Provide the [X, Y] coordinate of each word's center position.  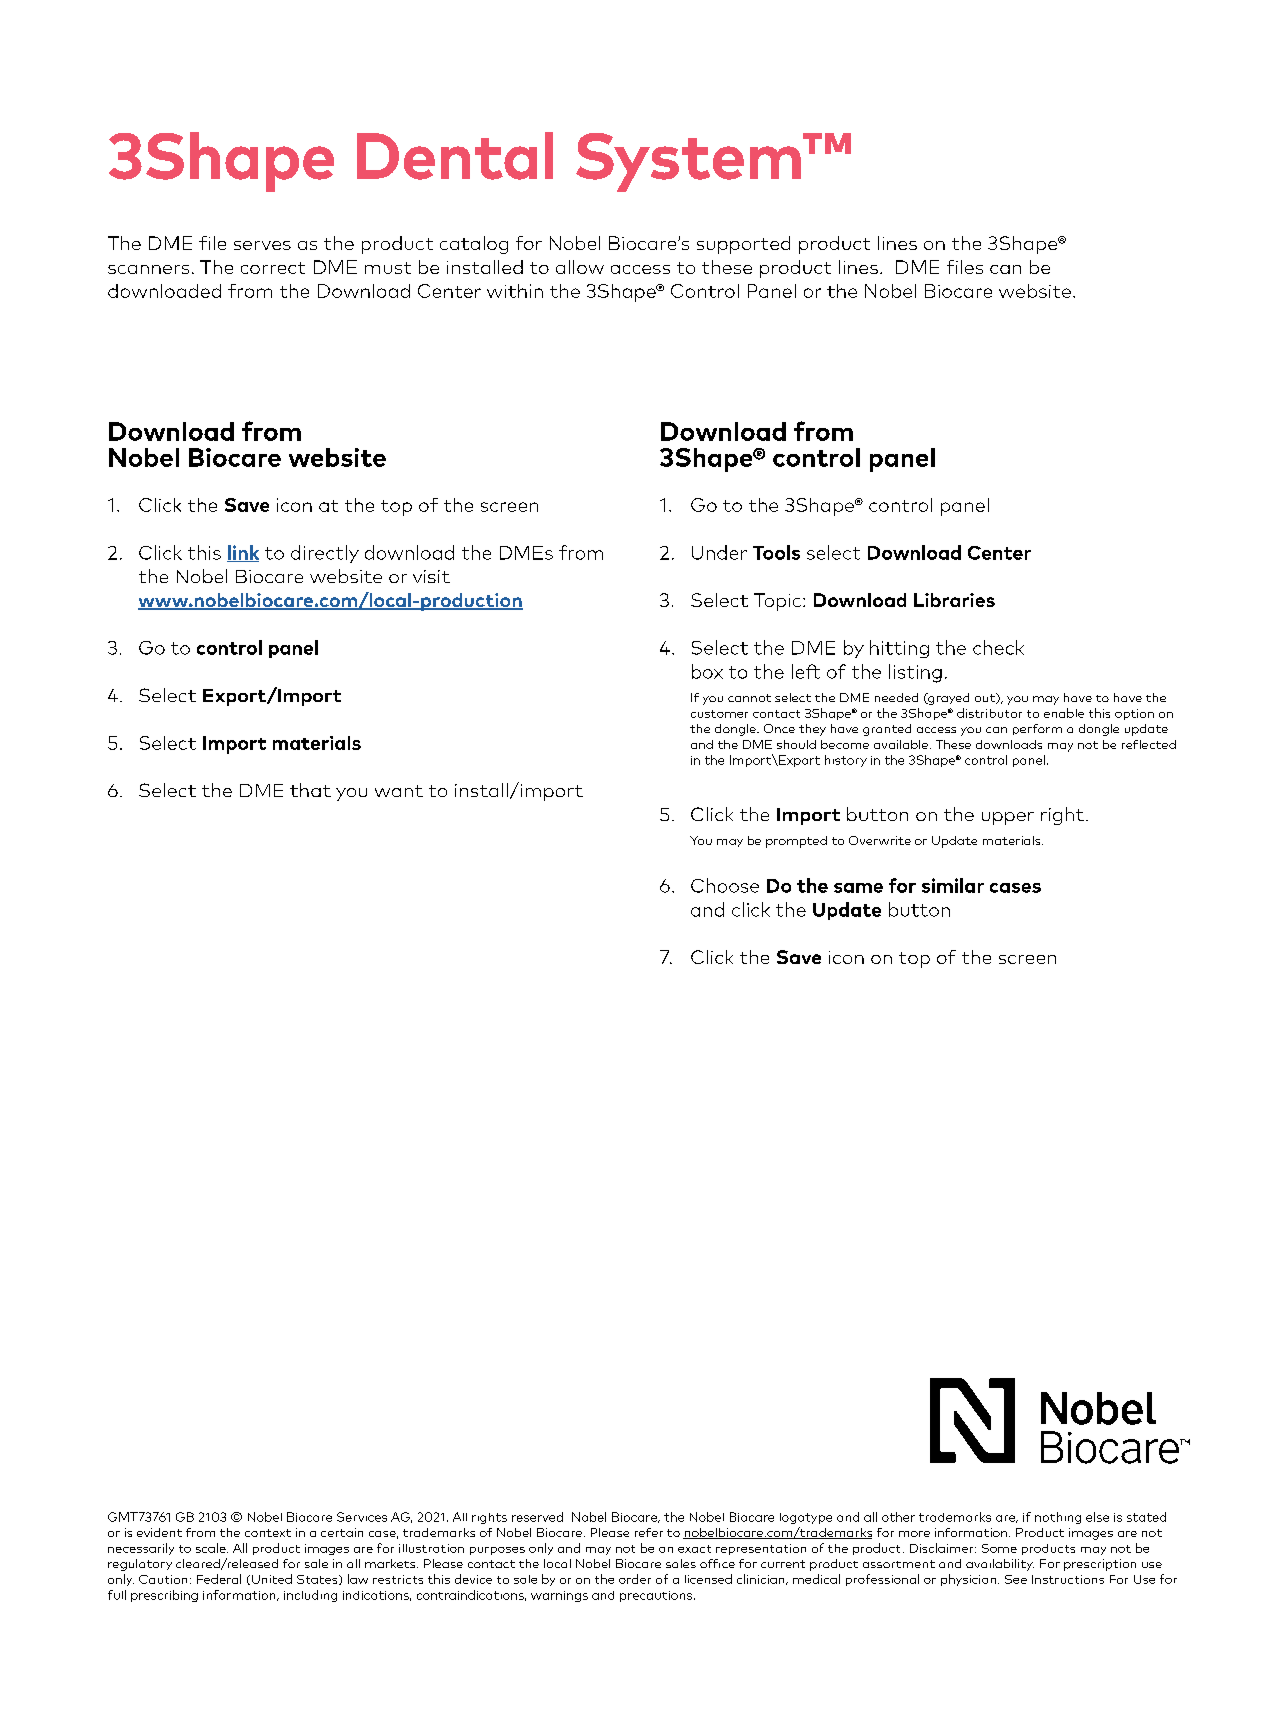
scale [212, 1548]
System [688, 162]
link [243, 553]
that [310, 790]
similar [953, 885]
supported [743, 245]
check [998, 647]
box [707, 671]
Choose [725, 885]
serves [262, 245]
